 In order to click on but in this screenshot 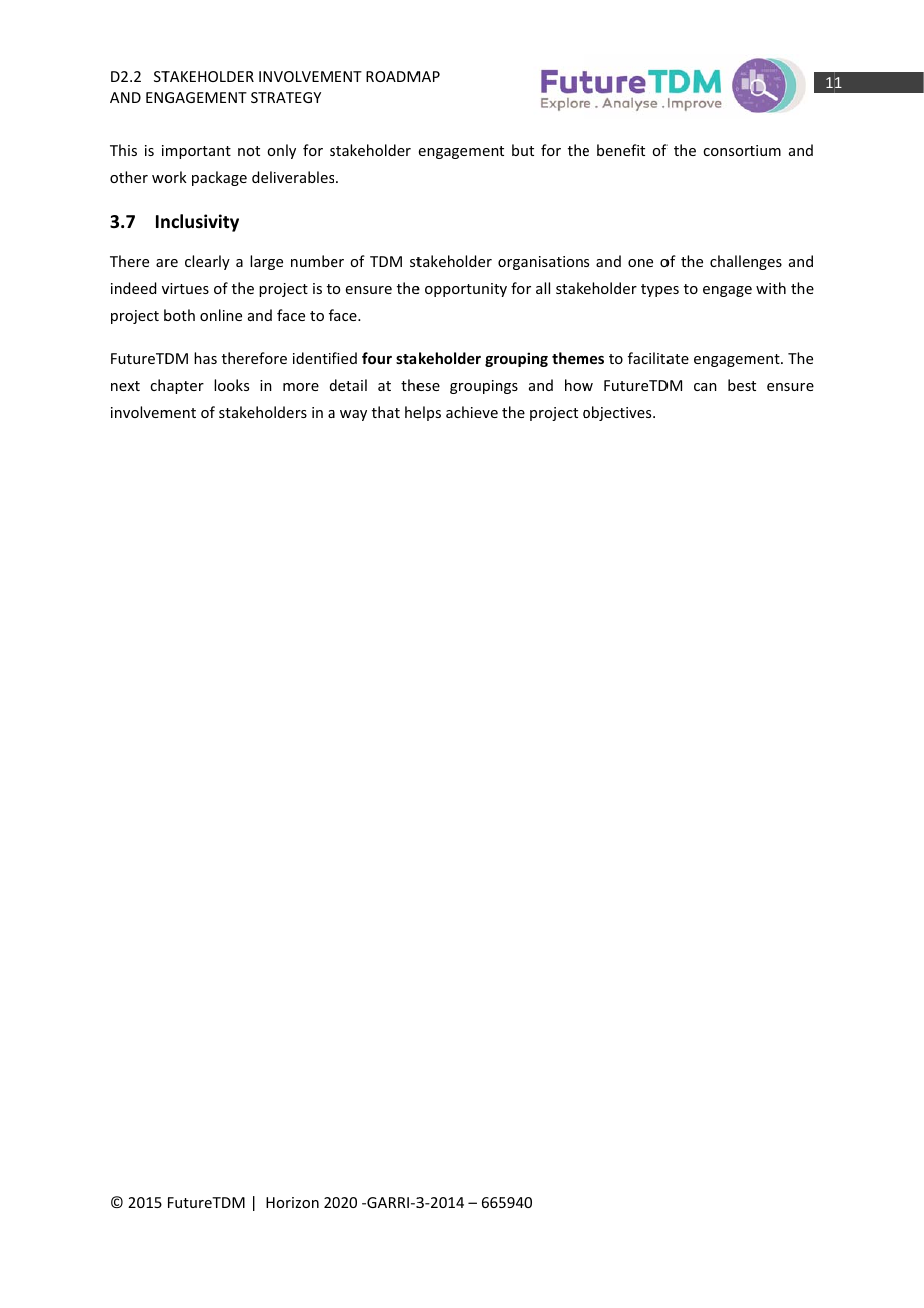, I will do `click(523, 150)`.
